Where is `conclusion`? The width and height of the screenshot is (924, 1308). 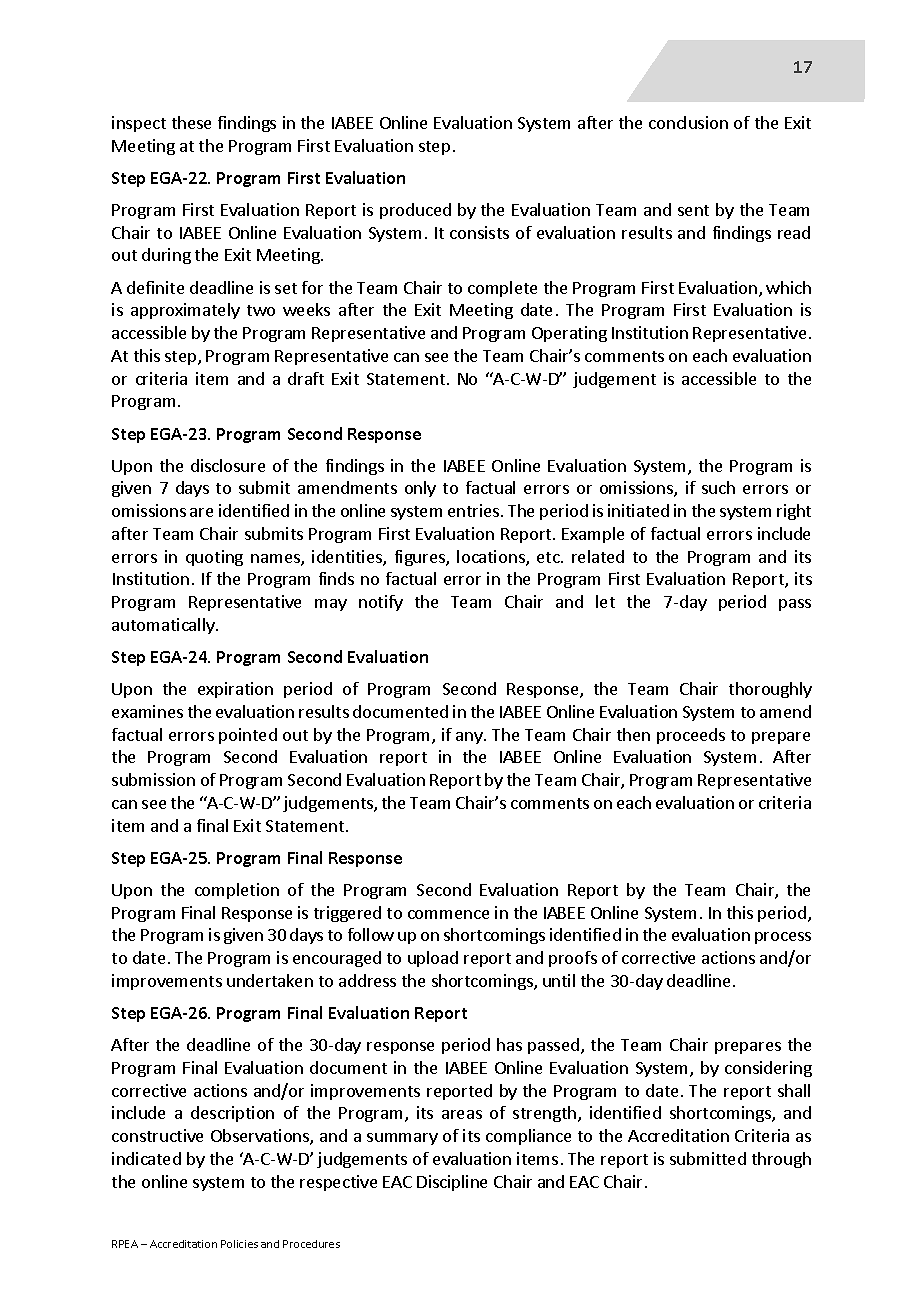 conclusion is located at coordinates (688, 122).
